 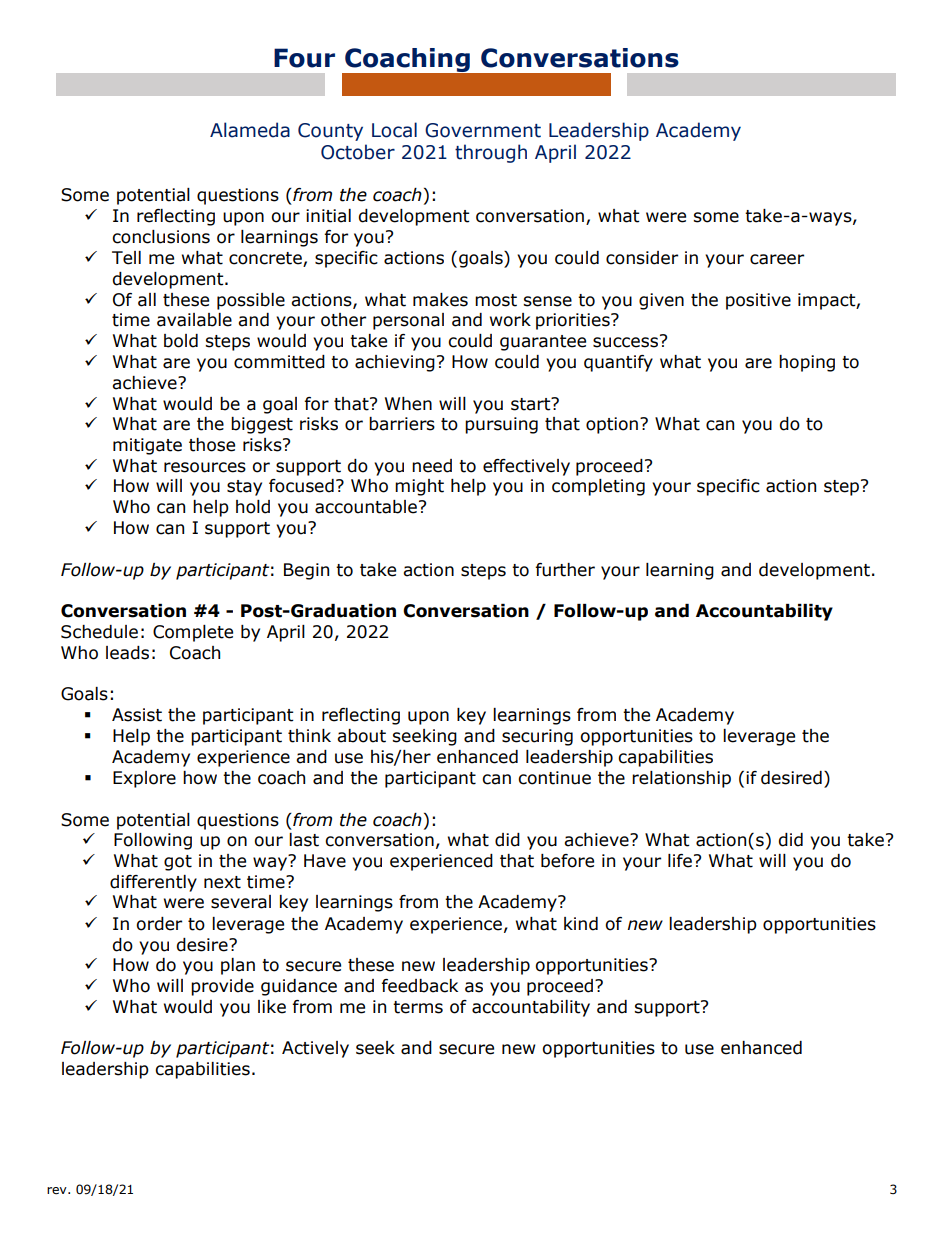 What do you see at coordinates (418, 1007) in the screenshot?
I see `terms` at bounding box center [418, 1007].
